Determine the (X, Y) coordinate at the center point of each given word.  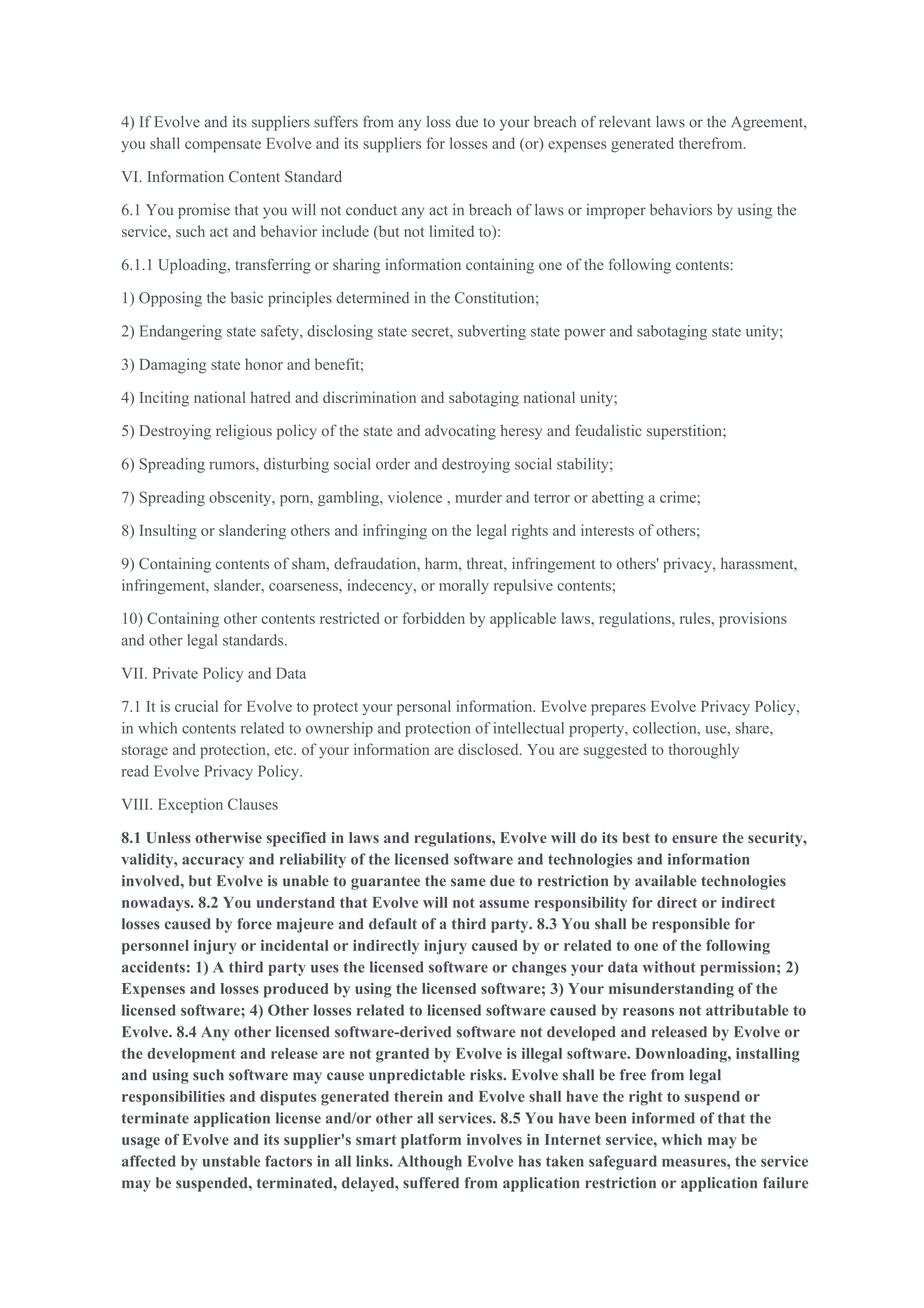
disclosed (489, 749)
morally (464, 586)
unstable (231, 1161)
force (254, 924)
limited (452, 231)
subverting (492, 332)
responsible (691, 925)
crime (679, 497)
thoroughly (704, 751)
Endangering (181, 332)
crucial (196, 706)
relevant (625, 122)
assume (504, 904)
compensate (223, 146)
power (585, 334)
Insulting (168, 532)
